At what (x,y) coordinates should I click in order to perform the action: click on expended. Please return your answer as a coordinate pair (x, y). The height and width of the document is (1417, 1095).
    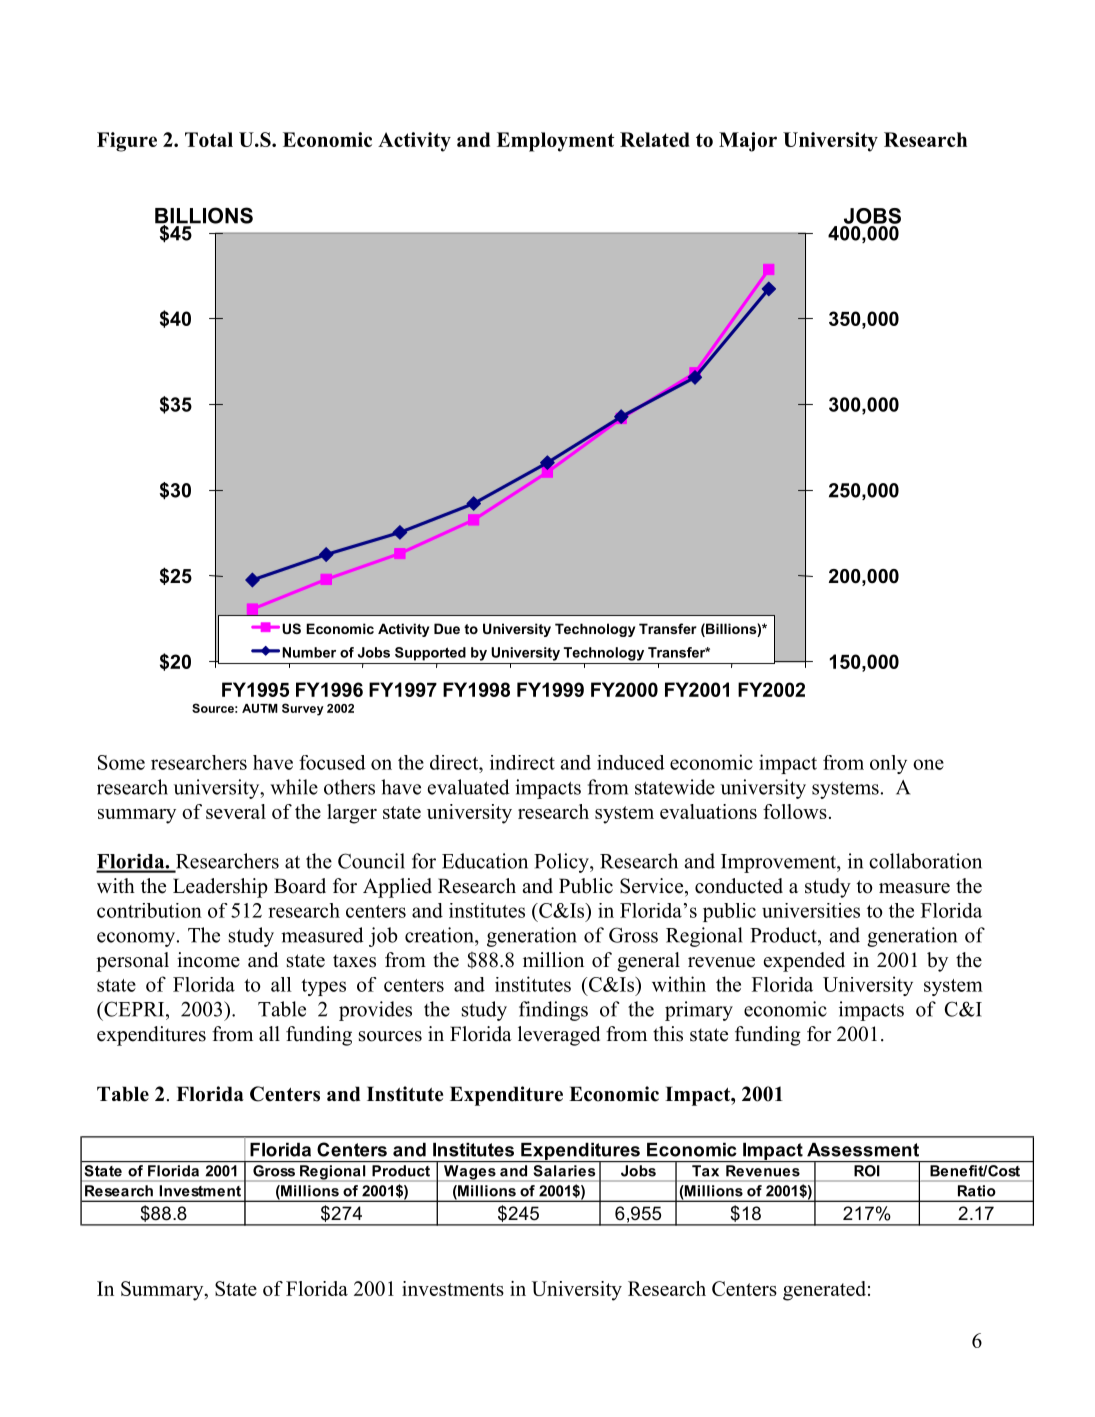
    Looking at the image, I should click on (804, 962).
